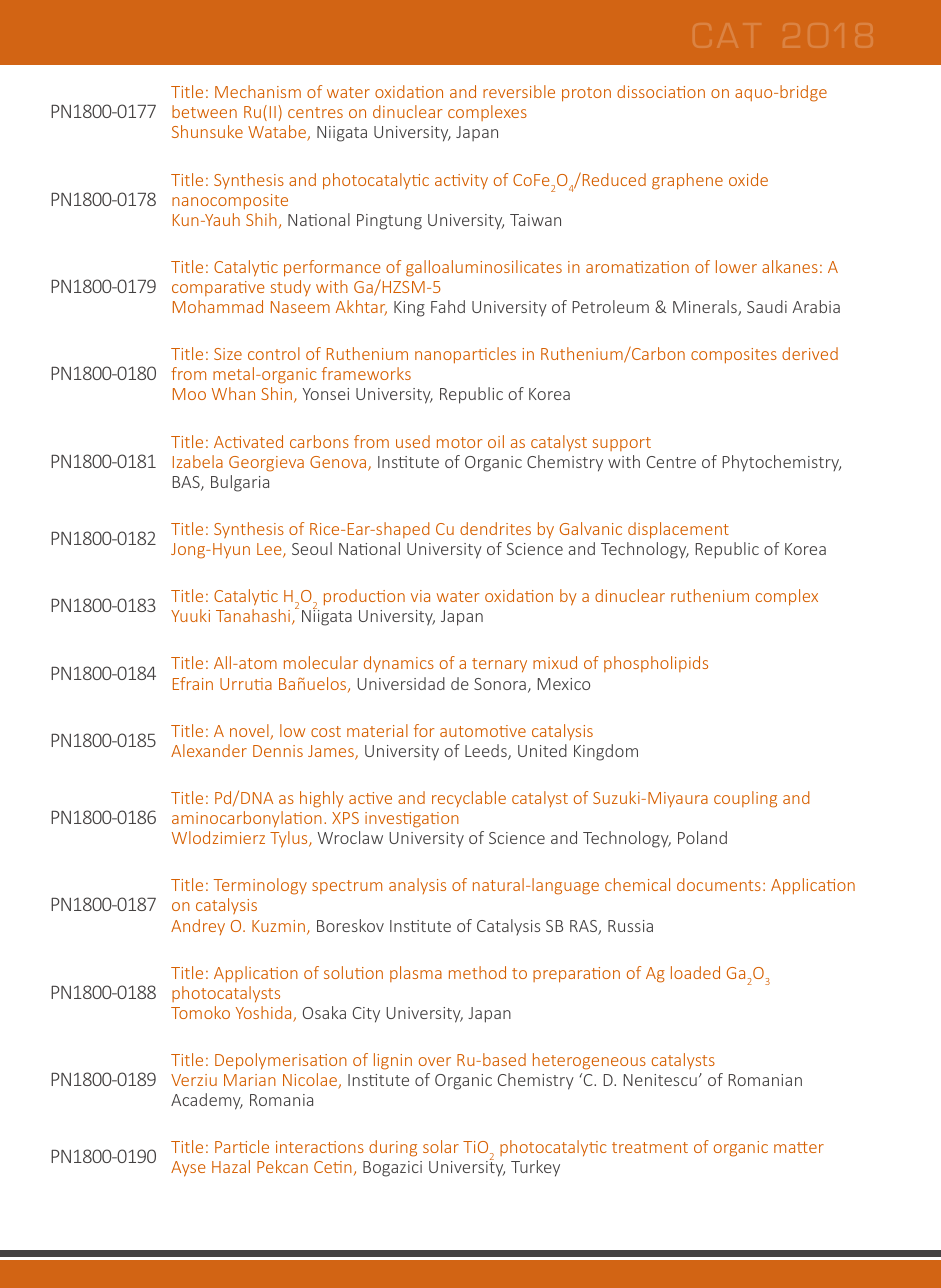 This document has width=941, height=1288. Describe the element at coordinates (678, 530) in the document. I see `displacement` at that location.
